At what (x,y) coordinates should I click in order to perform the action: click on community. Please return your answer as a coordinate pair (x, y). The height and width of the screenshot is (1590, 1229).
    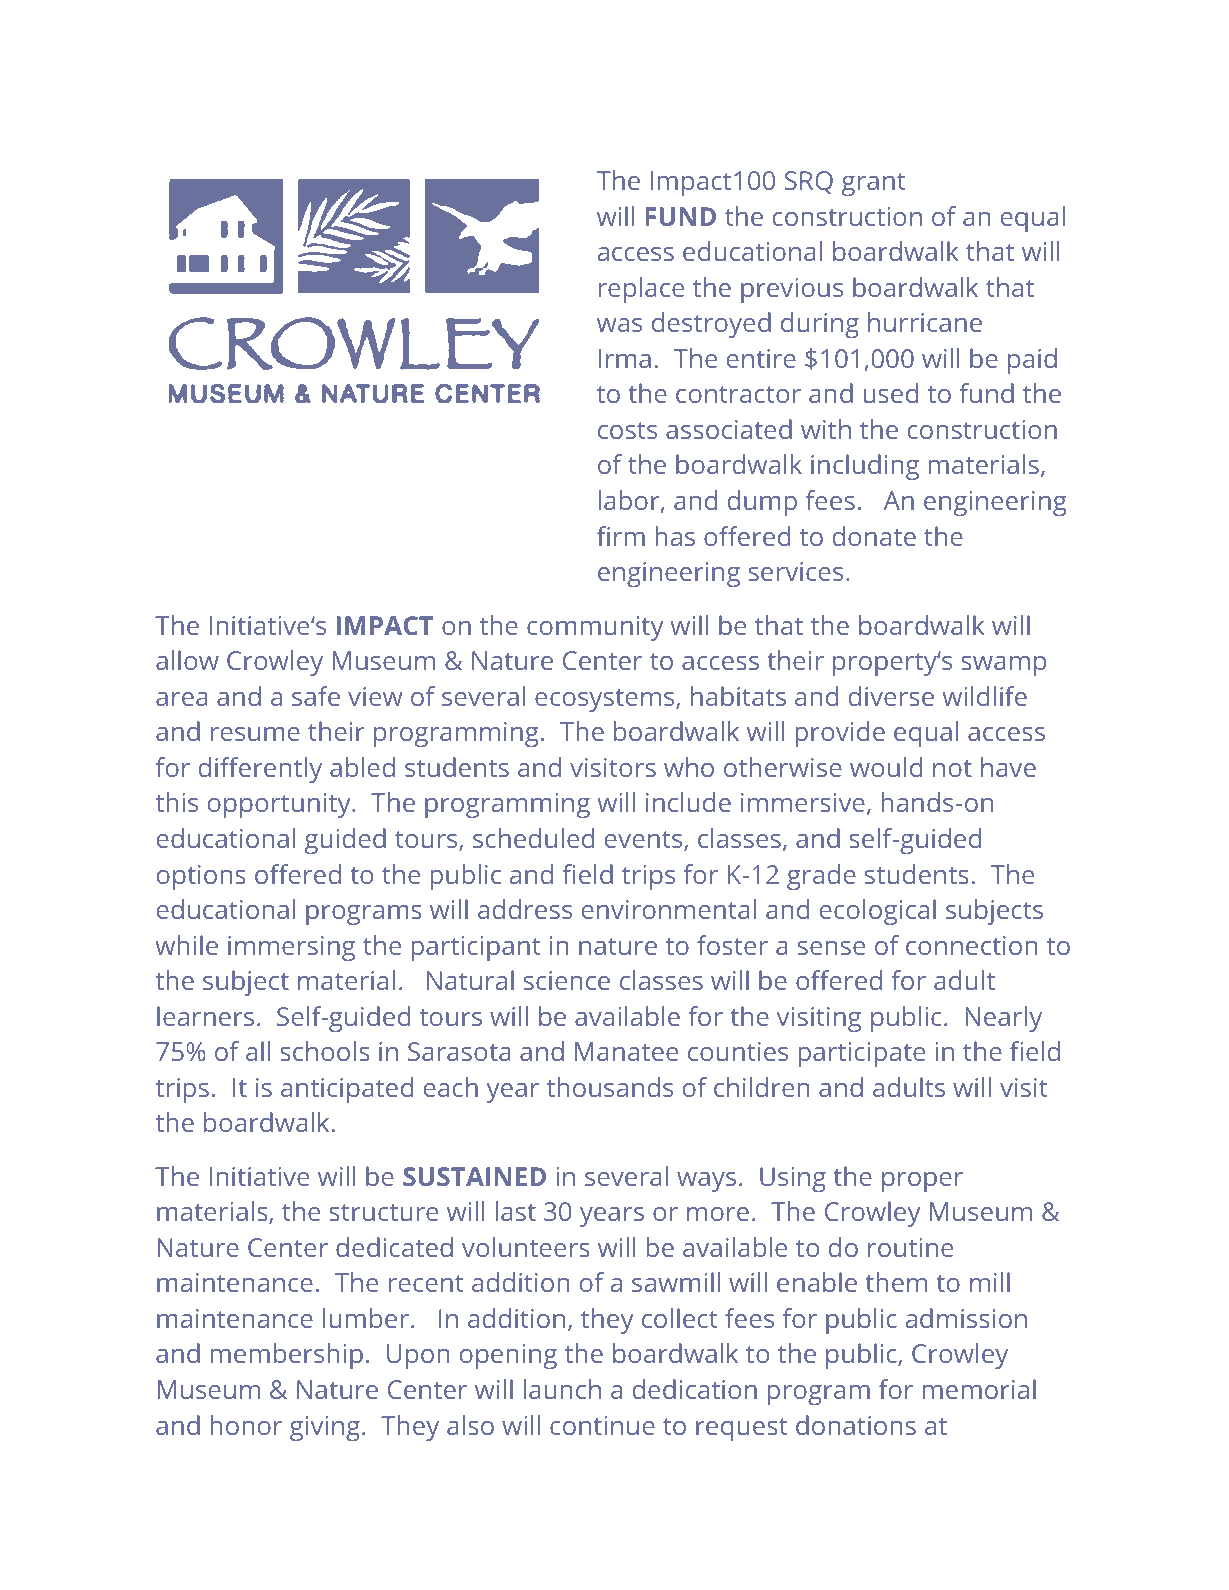
    Looking at the image, I should click on (595, 628).
